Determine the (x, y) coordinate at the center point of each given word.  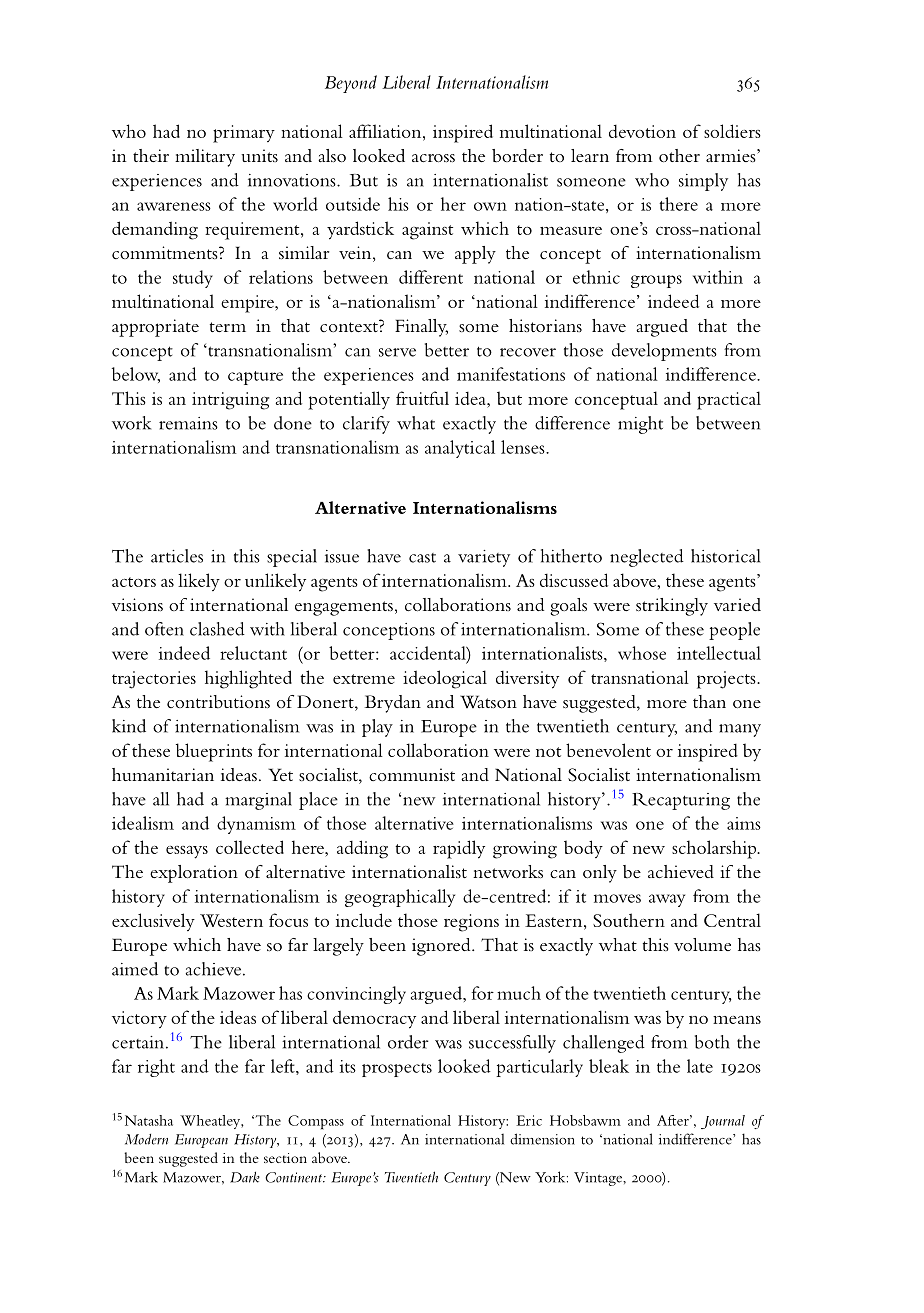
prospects (397, 1070)
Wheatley (211, 1122)
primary (244, 134)
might (640, 425)
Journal (723, 1122)
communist (412, 774)
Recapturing (681, 801)
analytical (460, 449)
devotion (642, 131)
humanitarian (163, 774)
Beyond (351, 84)
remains (188, 423)
